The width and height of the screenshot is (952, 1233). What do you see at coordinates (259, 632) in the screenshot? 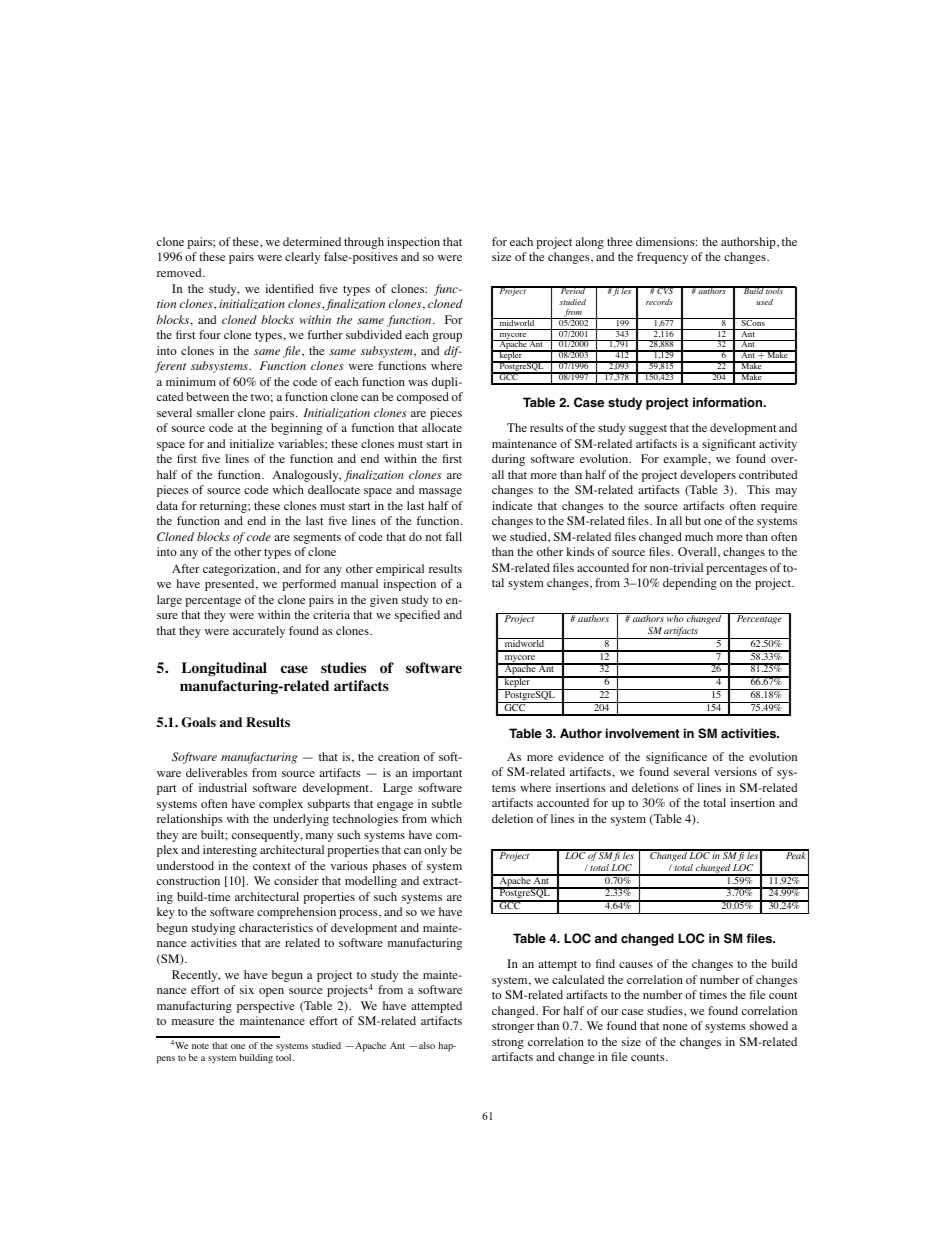
I see `accurately` at bounding box center [259, 632].
